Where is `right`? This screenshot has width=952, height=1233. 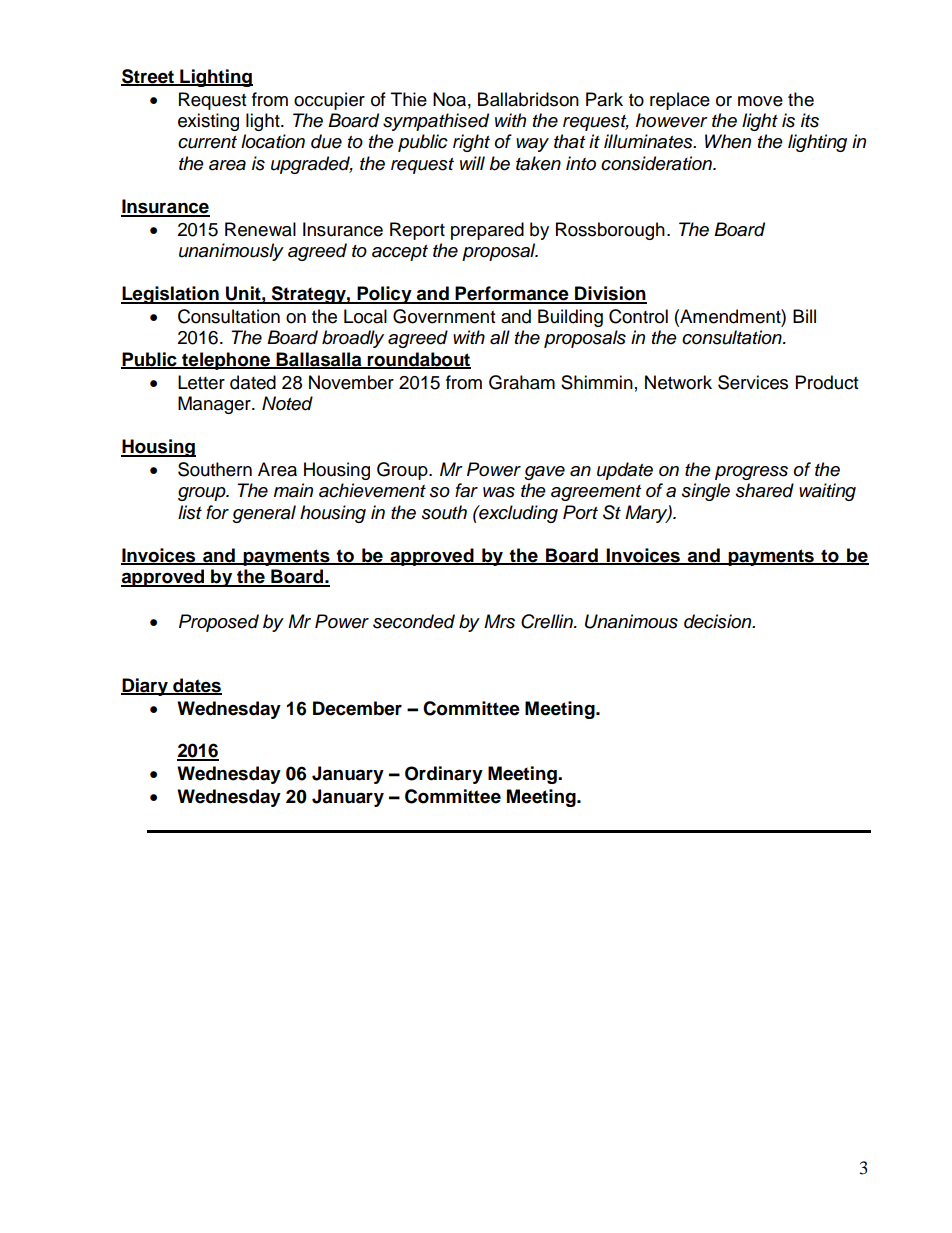 right is located at coordinates (471, 143).
